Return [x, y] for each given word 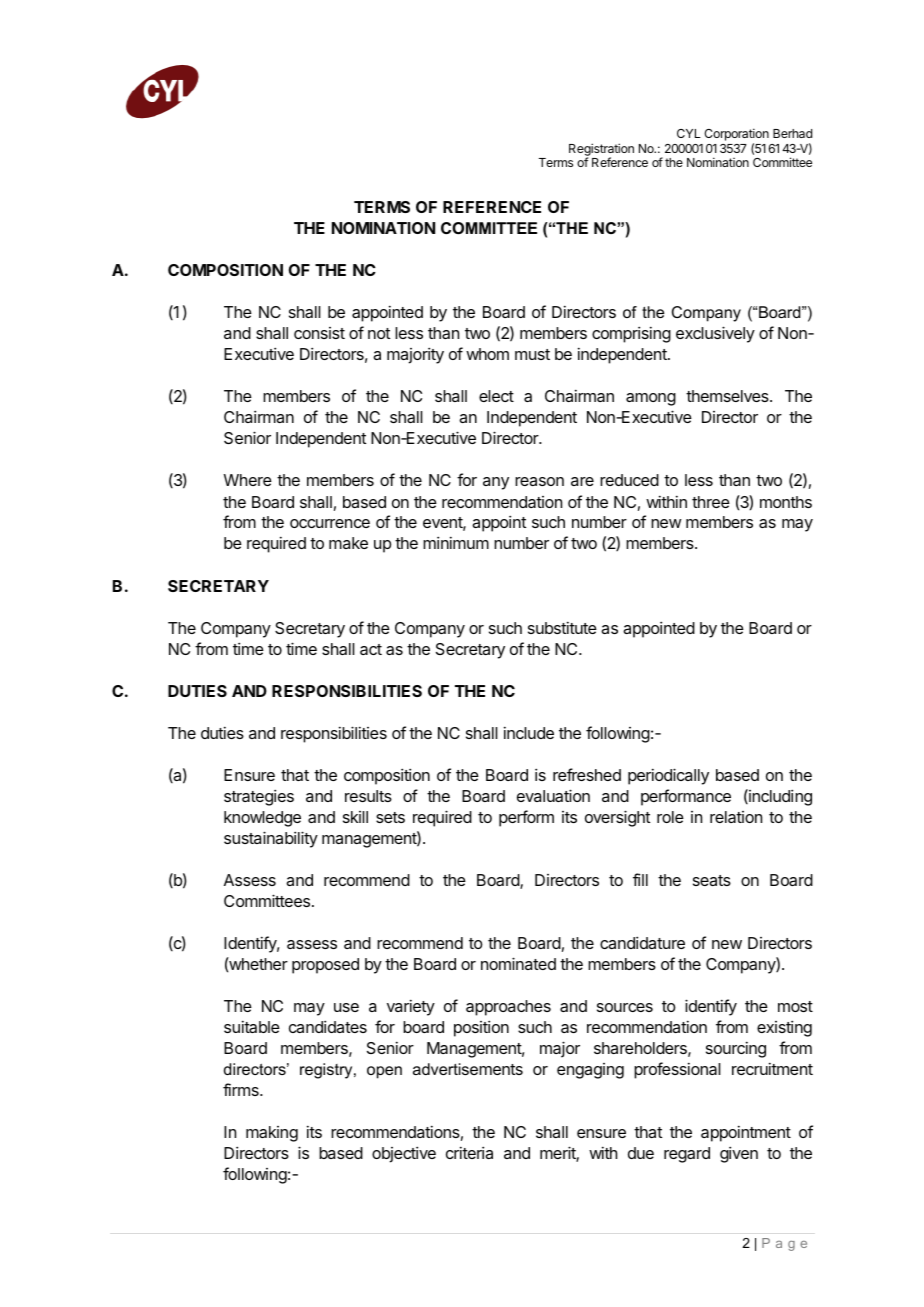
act [371, 649]
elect [496, 396]
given [739, 1154]
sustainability [271, 839]
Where [248, 480]
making [272, 1134]
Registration [601, 150]
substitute [562, 627]
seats [712, 880]
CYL [689, 133]
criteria [469, 1152]
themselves [728, 396]
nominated [518, 963]
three [711, 502]
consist [319, 333]
